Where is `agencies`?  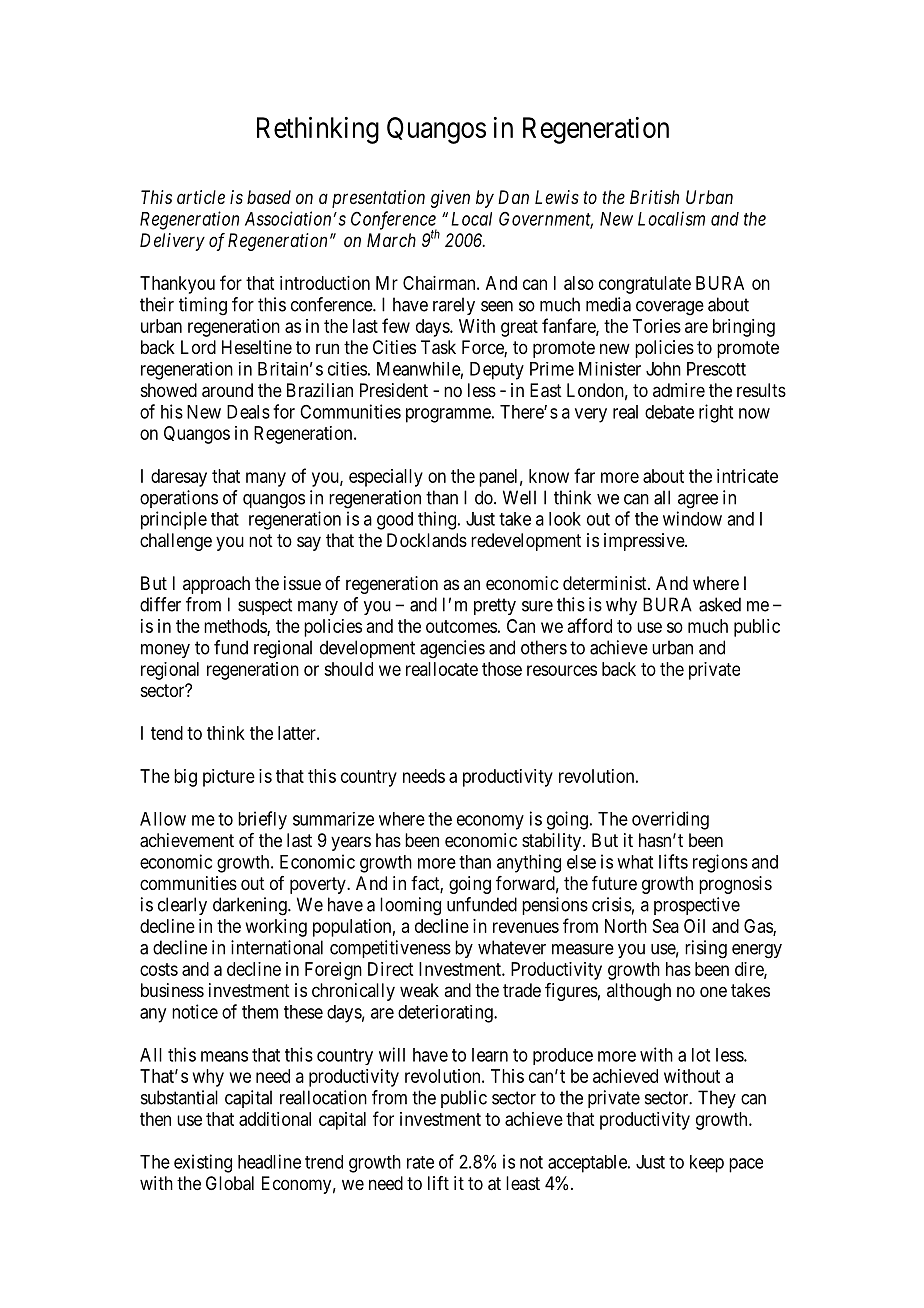 agencies is located at coordinates (452, 649).
